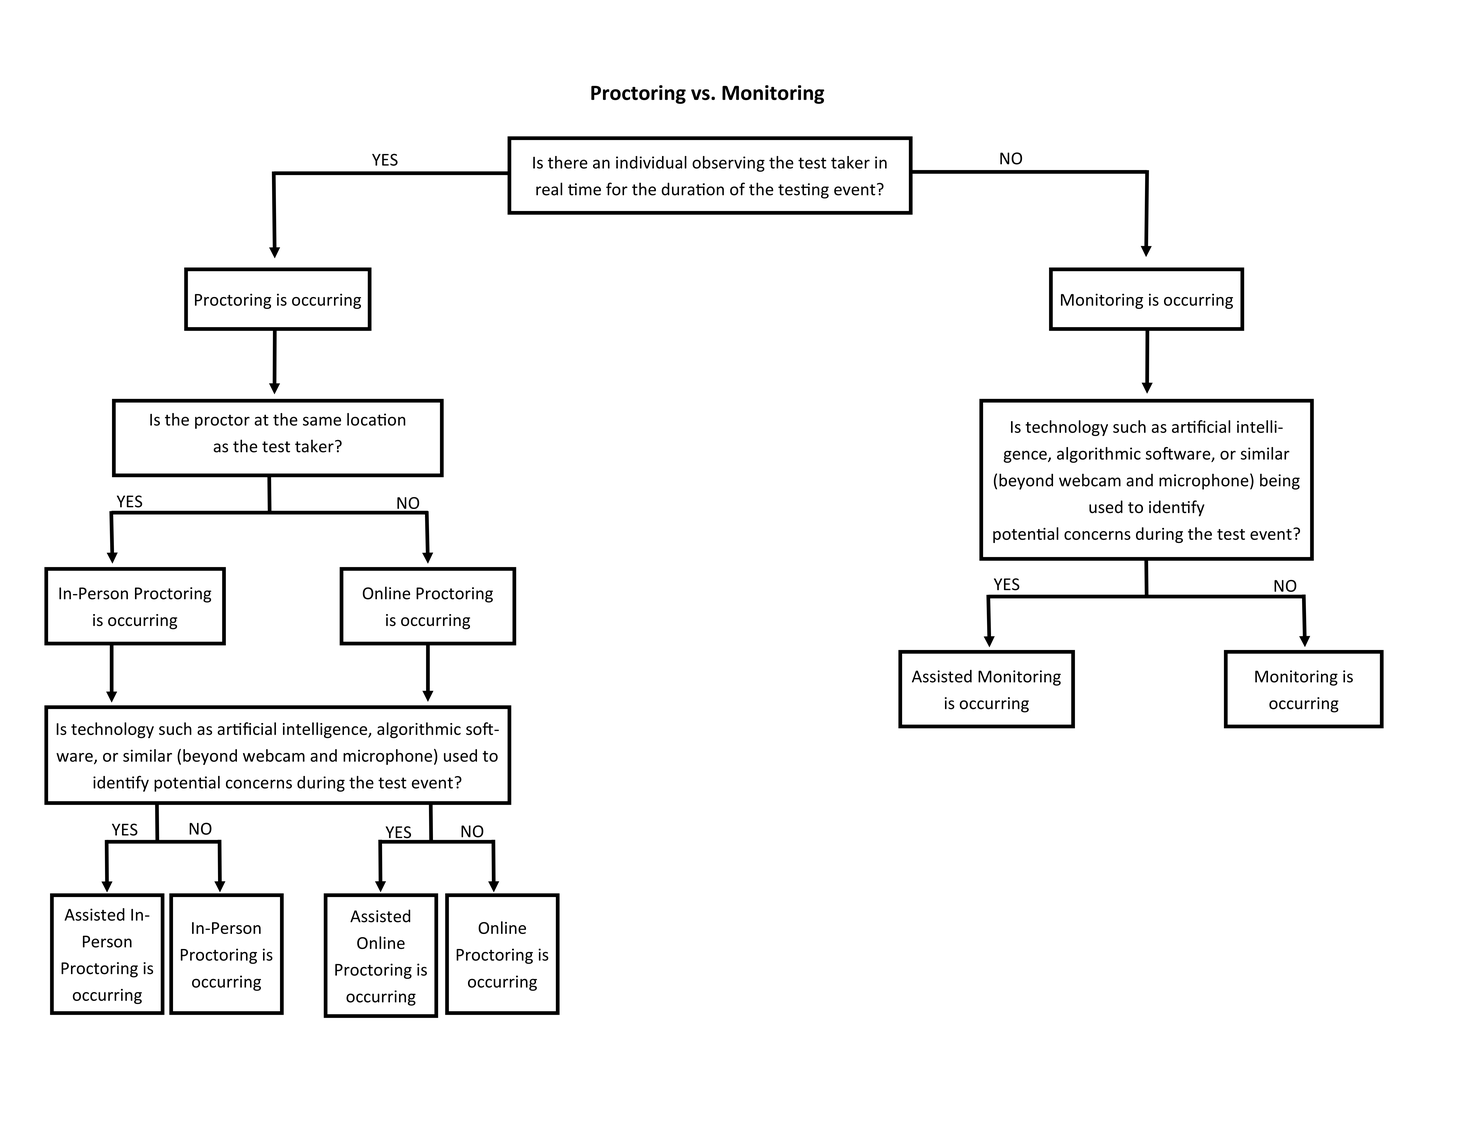  Describe the element at coordinates (549, 189) in the page. I see `real` at that location.
